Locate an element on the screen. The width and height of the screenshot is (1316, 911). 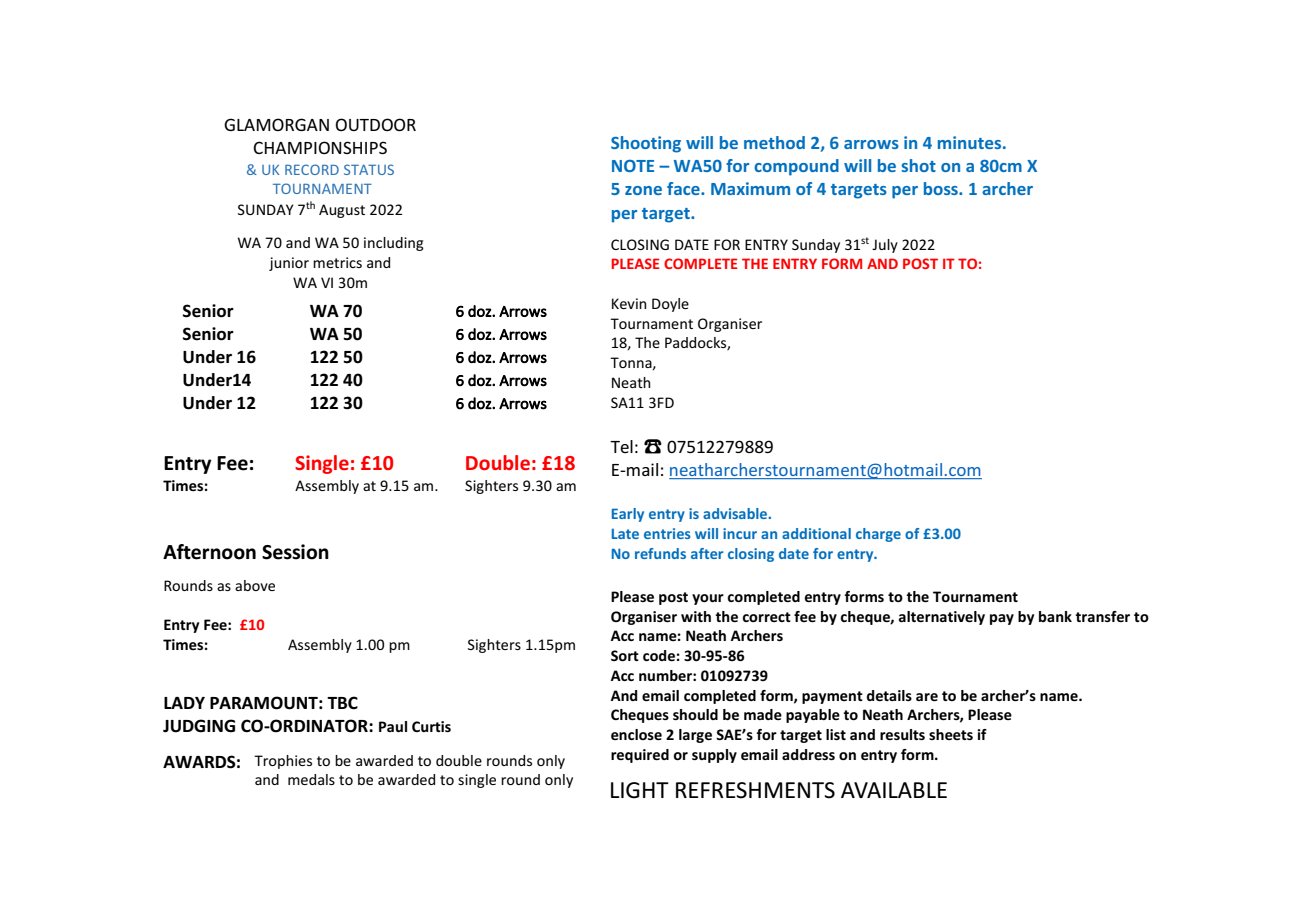
shot is located at coordinates (918, 165).
